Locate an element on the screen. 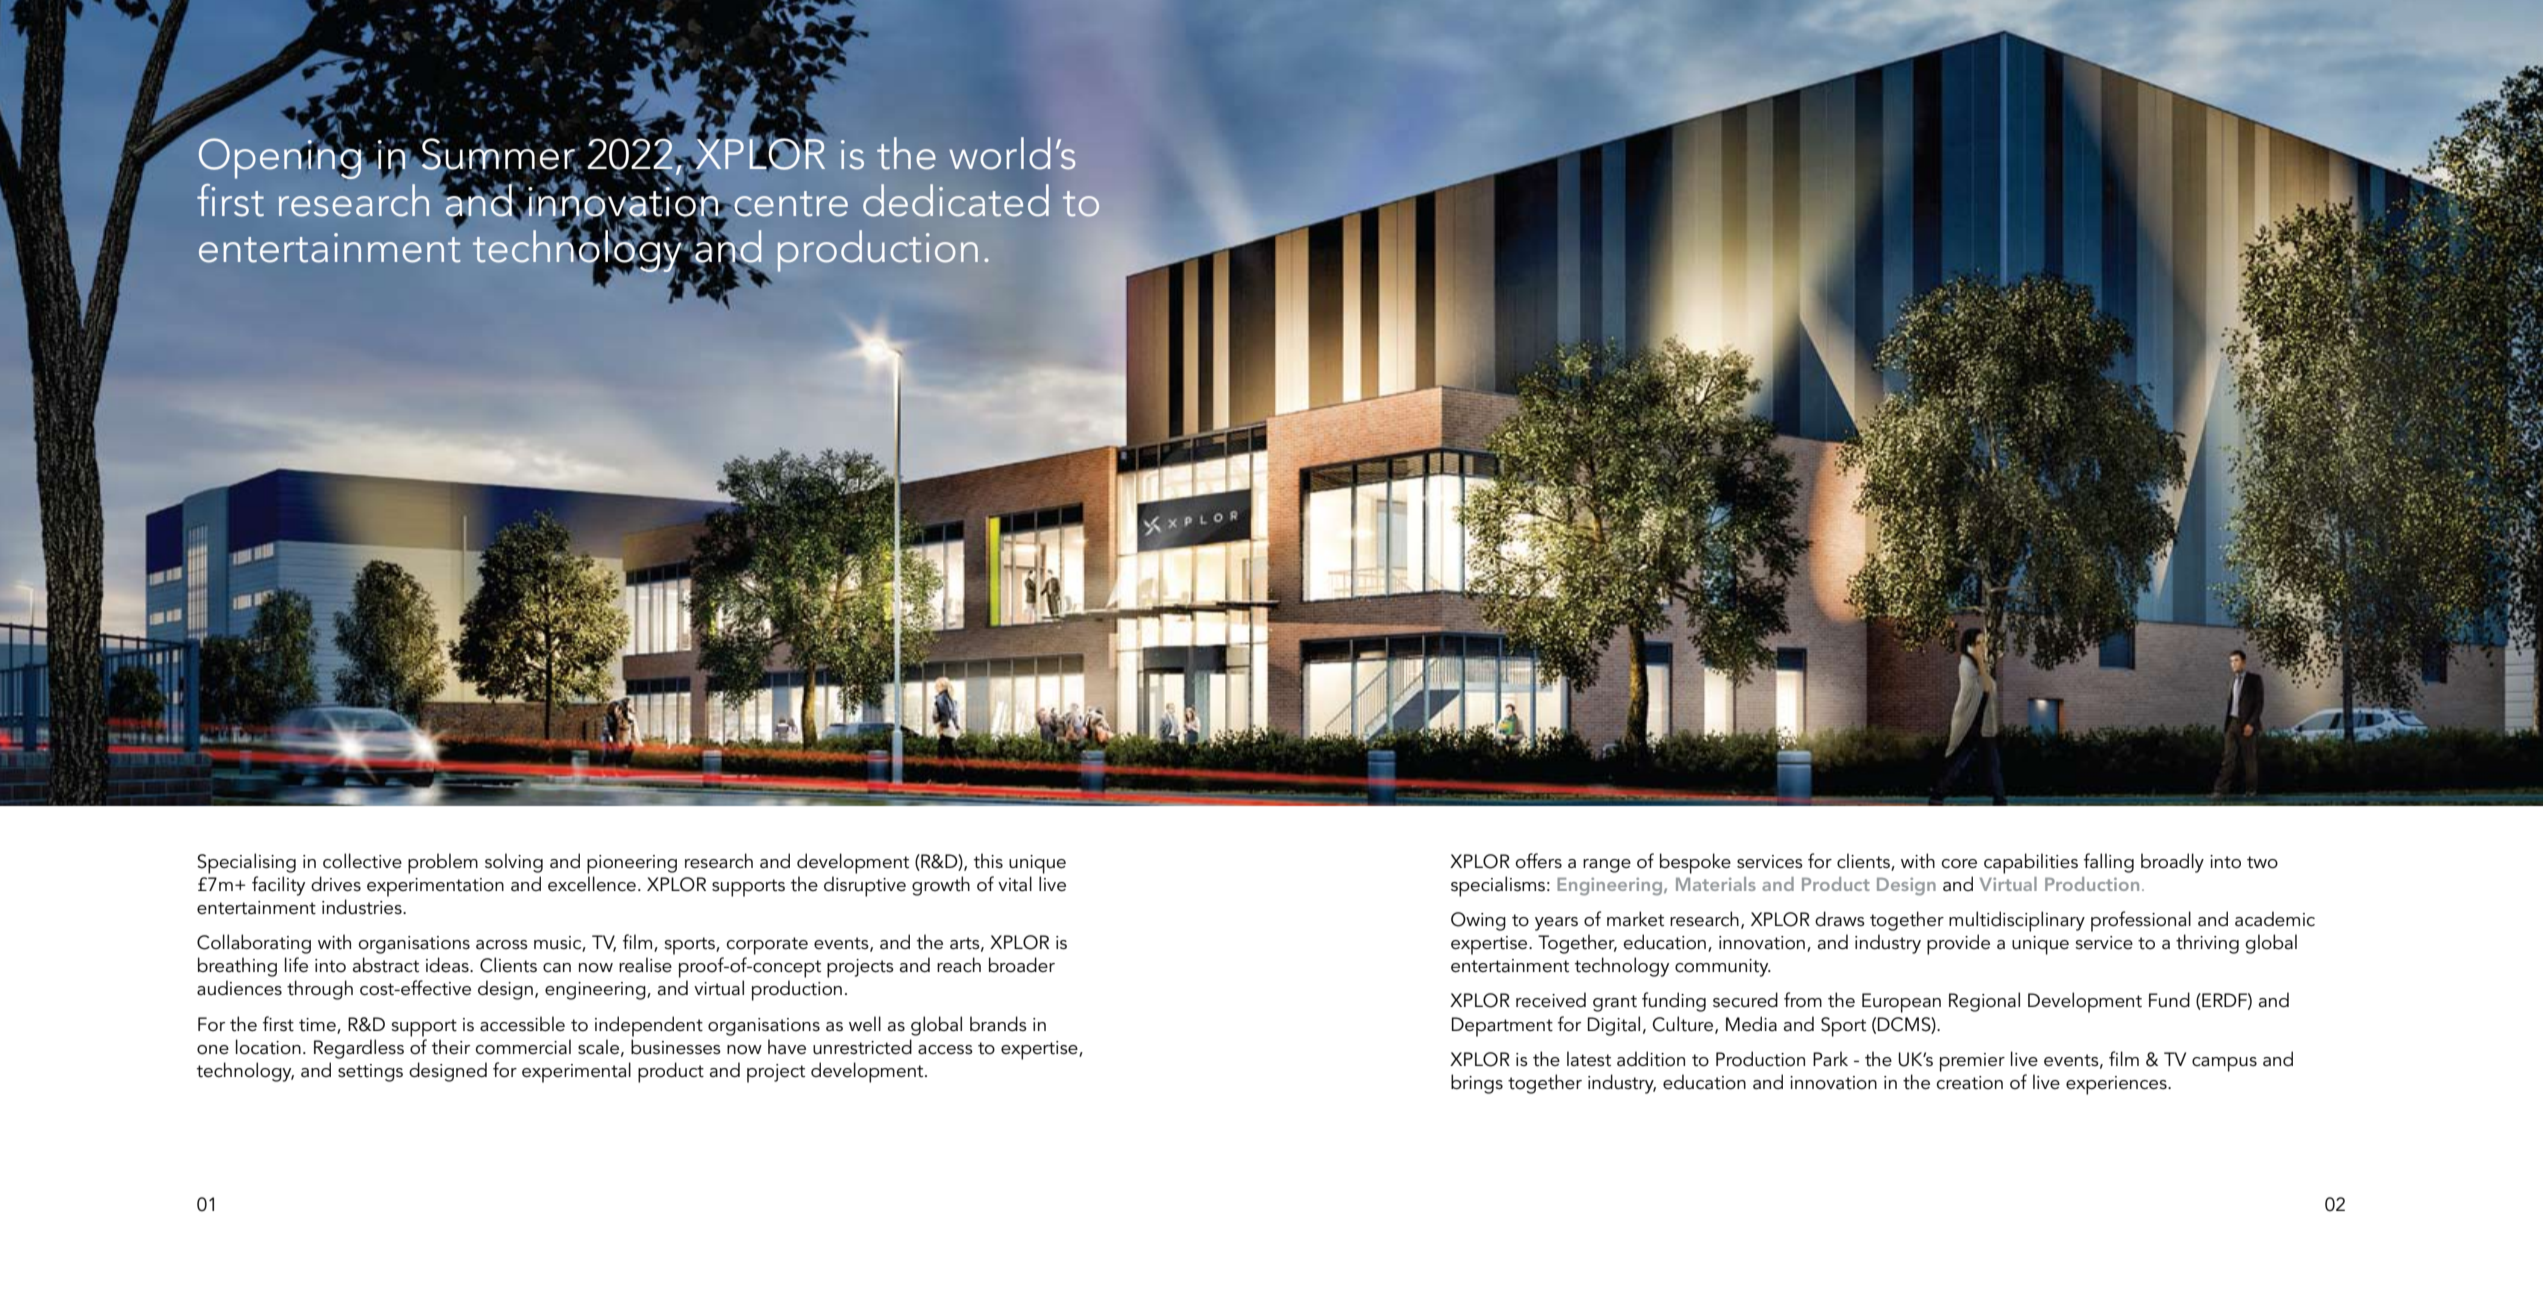 The height and width of the screenshot is (1289, 2543). falling is located at coordinates (2109, 863).
